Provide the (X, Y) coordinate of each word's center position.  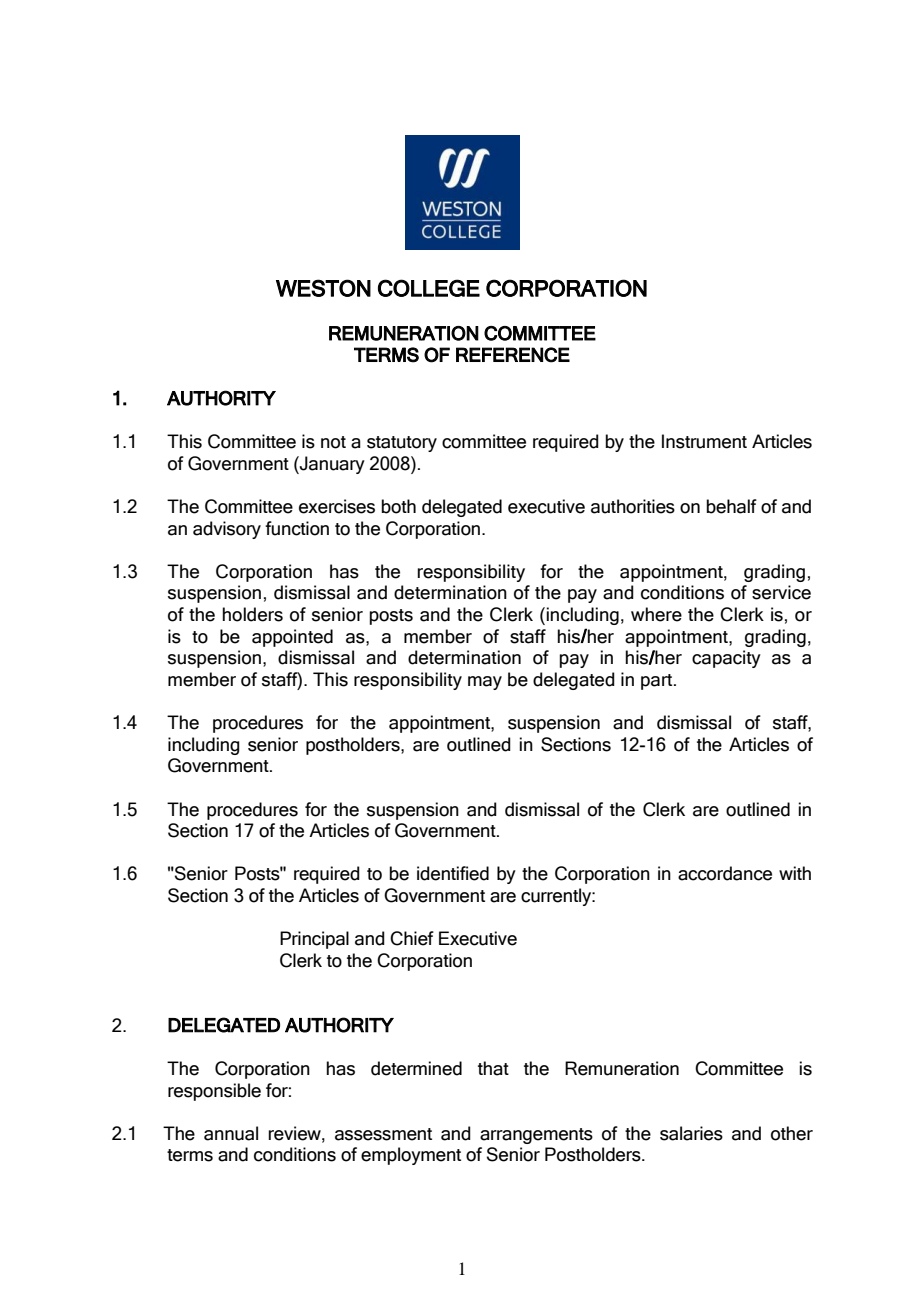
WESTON (323, 288)
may (485, 683)
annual (231, 1133)
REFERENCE (513, 355)
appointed (292, 638)
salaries (691, 1133)
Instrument (704, 441)
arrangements (536, 1136)
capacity (726, 659)
